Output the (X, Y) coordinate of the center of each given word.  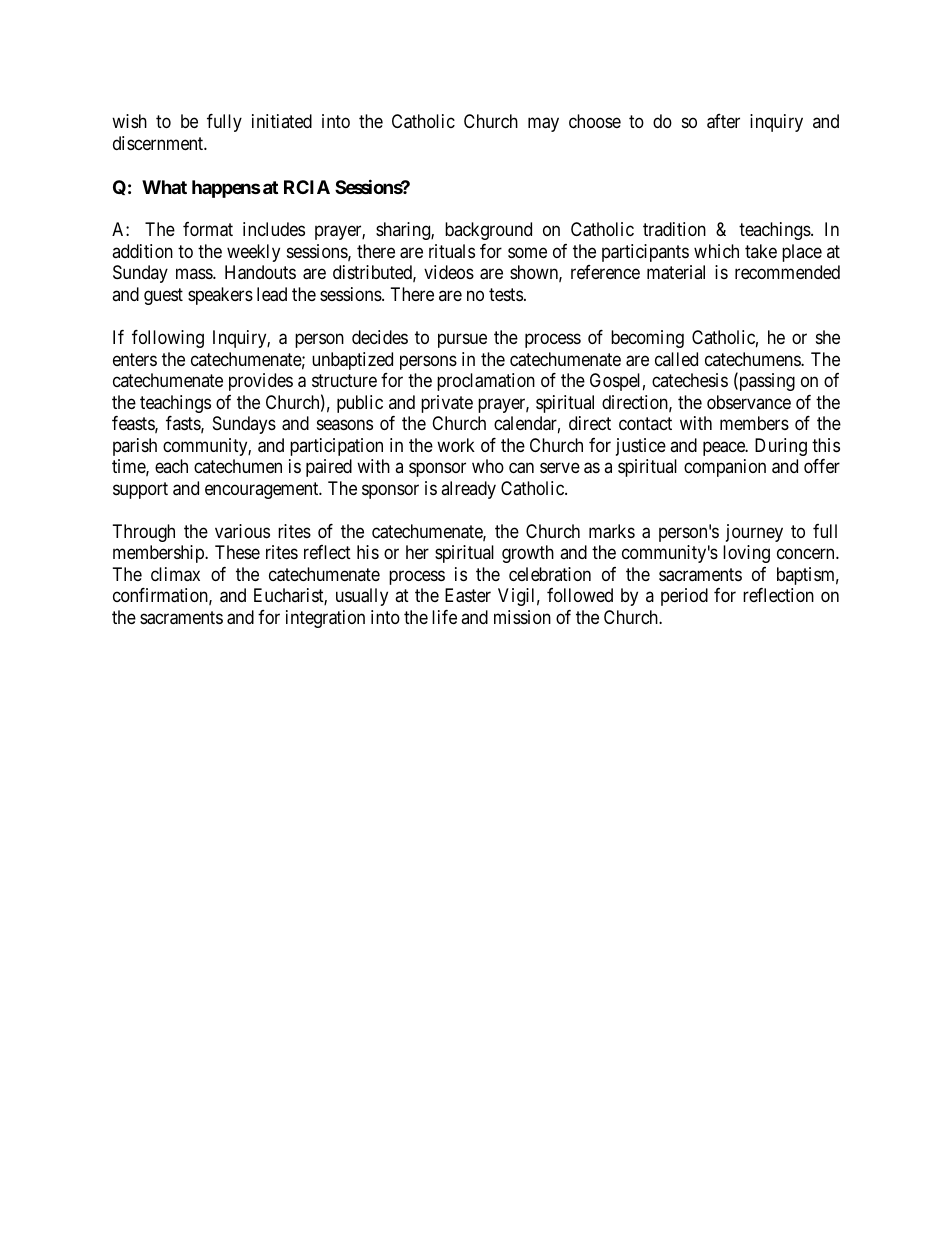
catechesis (690, 380)
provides (261, 382)
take (761, 251)
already (468, 490)
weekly (253, 253)
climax (175, 574)
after (723, 121)
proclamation (486, 382)
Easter (468, 595)
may (543, 125)
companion (725, 468)
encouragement (263, 490)
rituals (452, 251)
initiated (282, 121)
